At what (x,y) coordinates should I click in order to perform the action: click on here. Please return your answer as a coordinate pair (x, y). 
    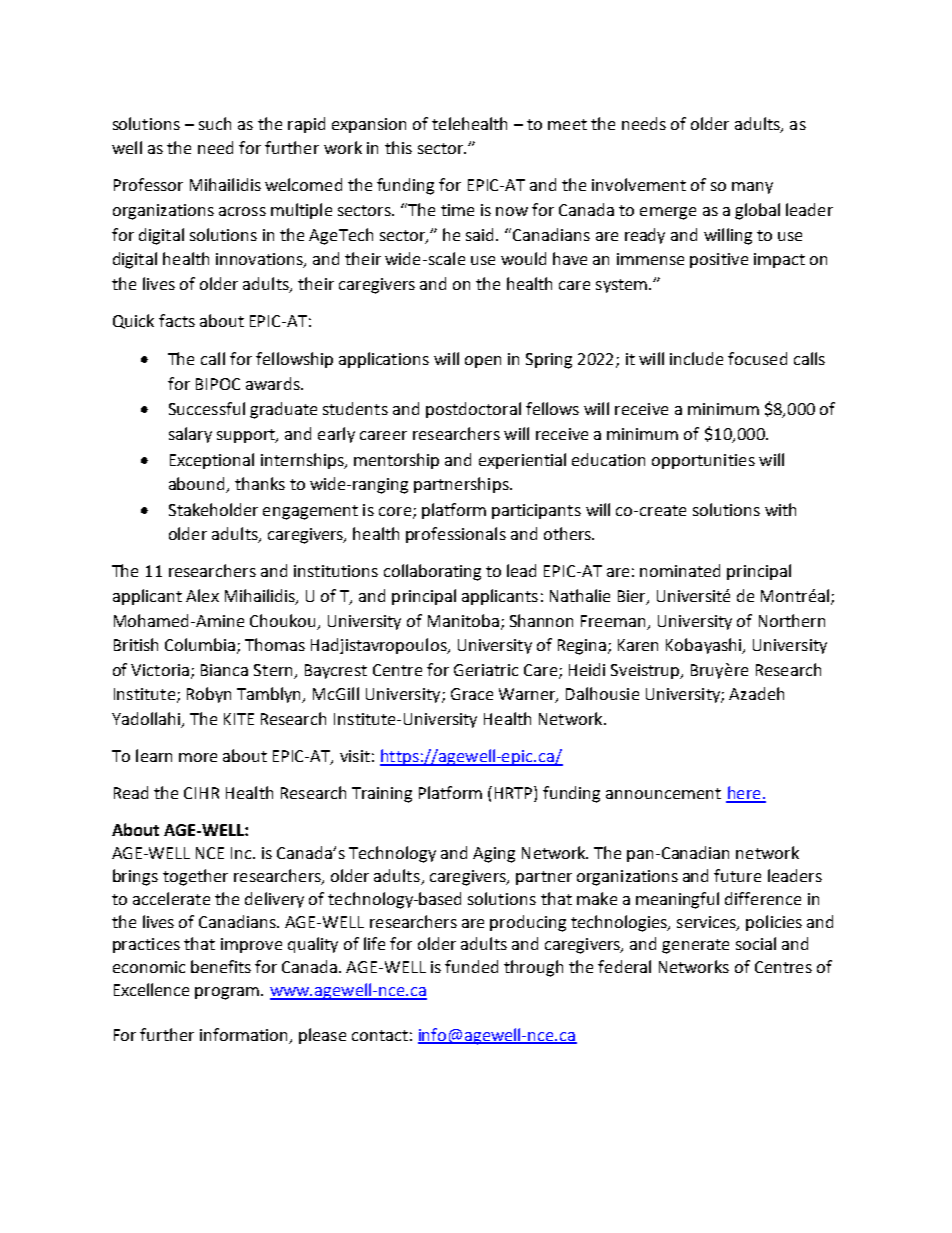
    Looking at the image, I should click on (744, 794).
